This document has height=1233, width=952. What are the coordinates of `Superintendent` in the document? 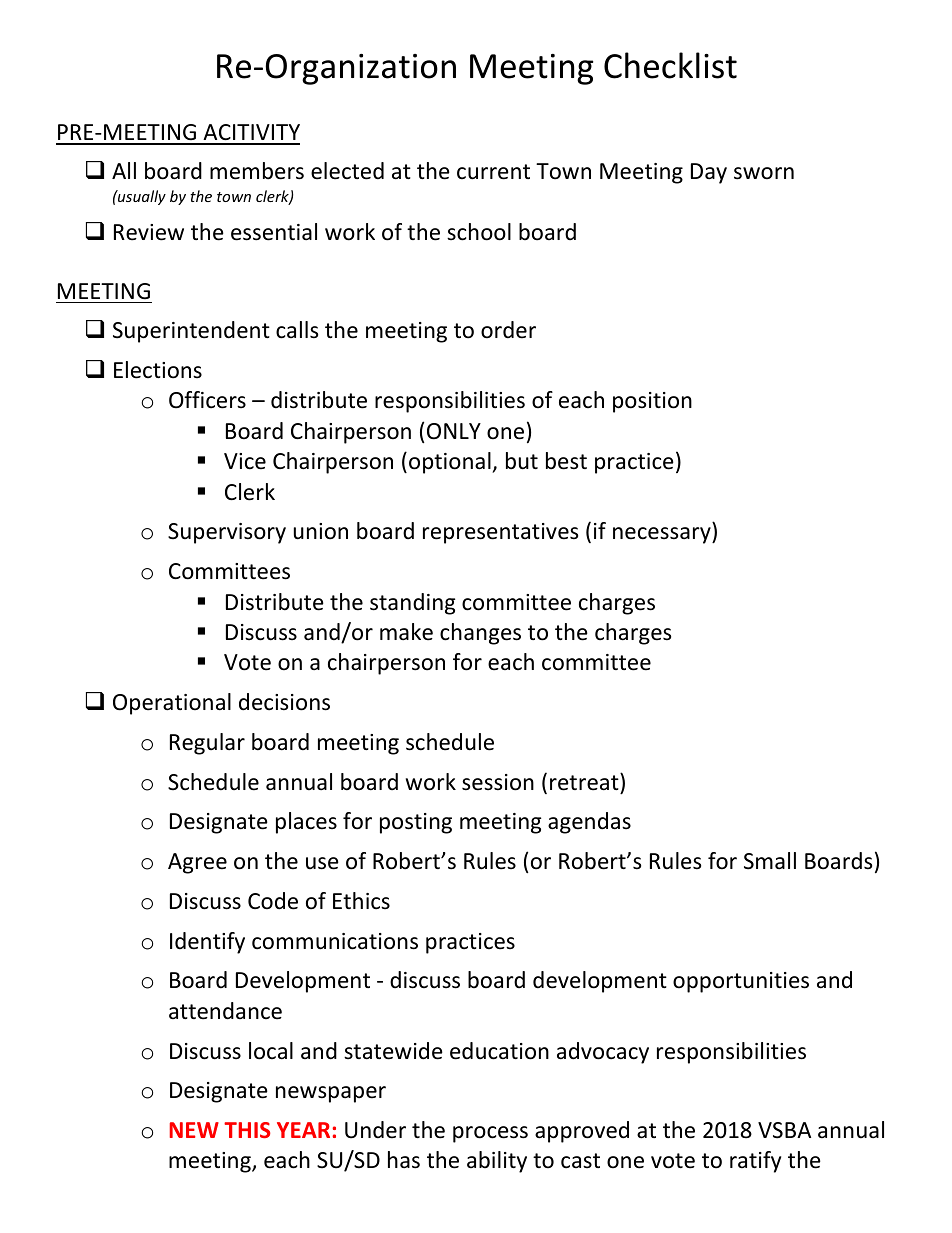 It's located at (191, 332).
